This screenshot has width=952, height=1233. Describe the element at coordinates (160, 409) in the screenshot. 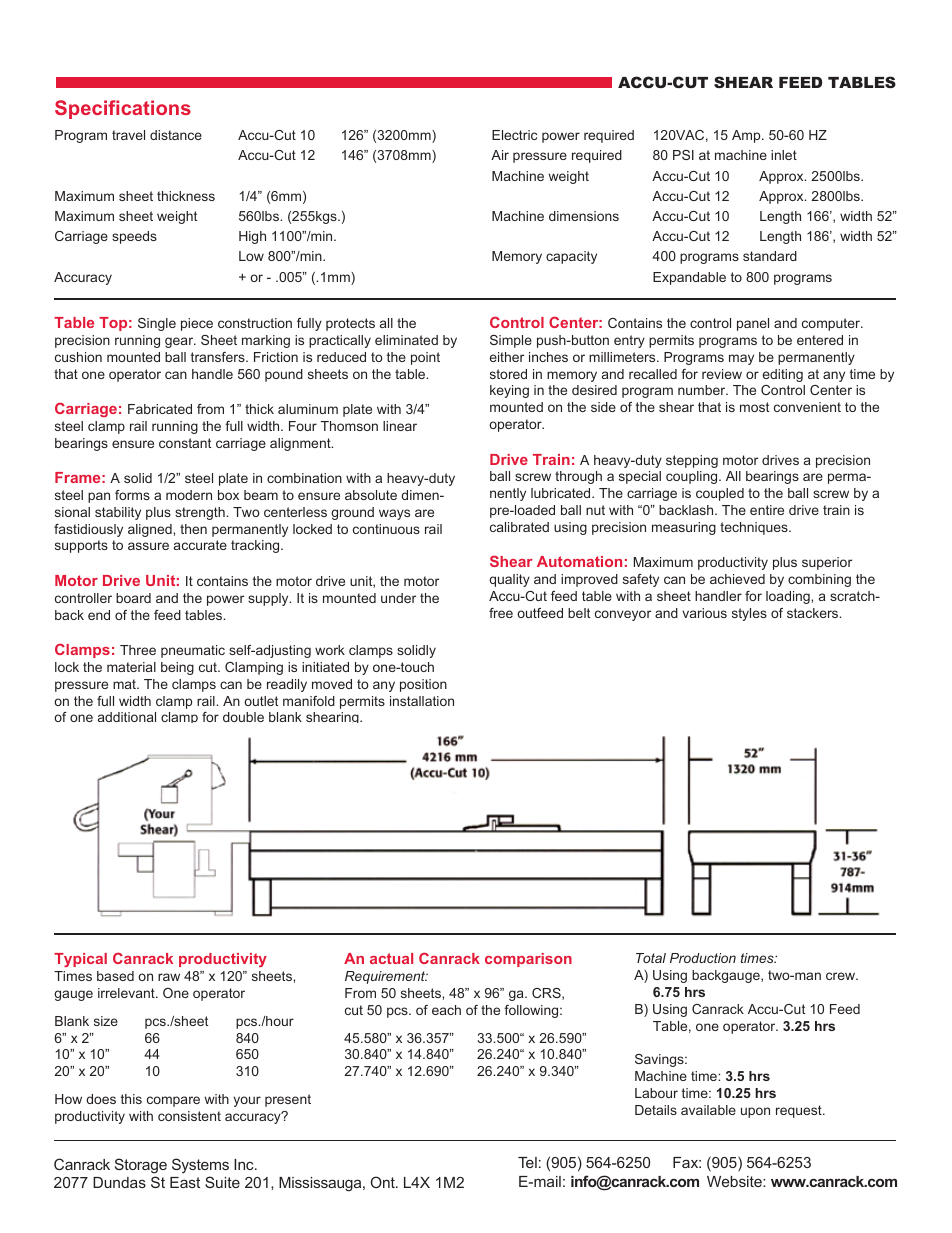

I see `Fabricated` at that location.
